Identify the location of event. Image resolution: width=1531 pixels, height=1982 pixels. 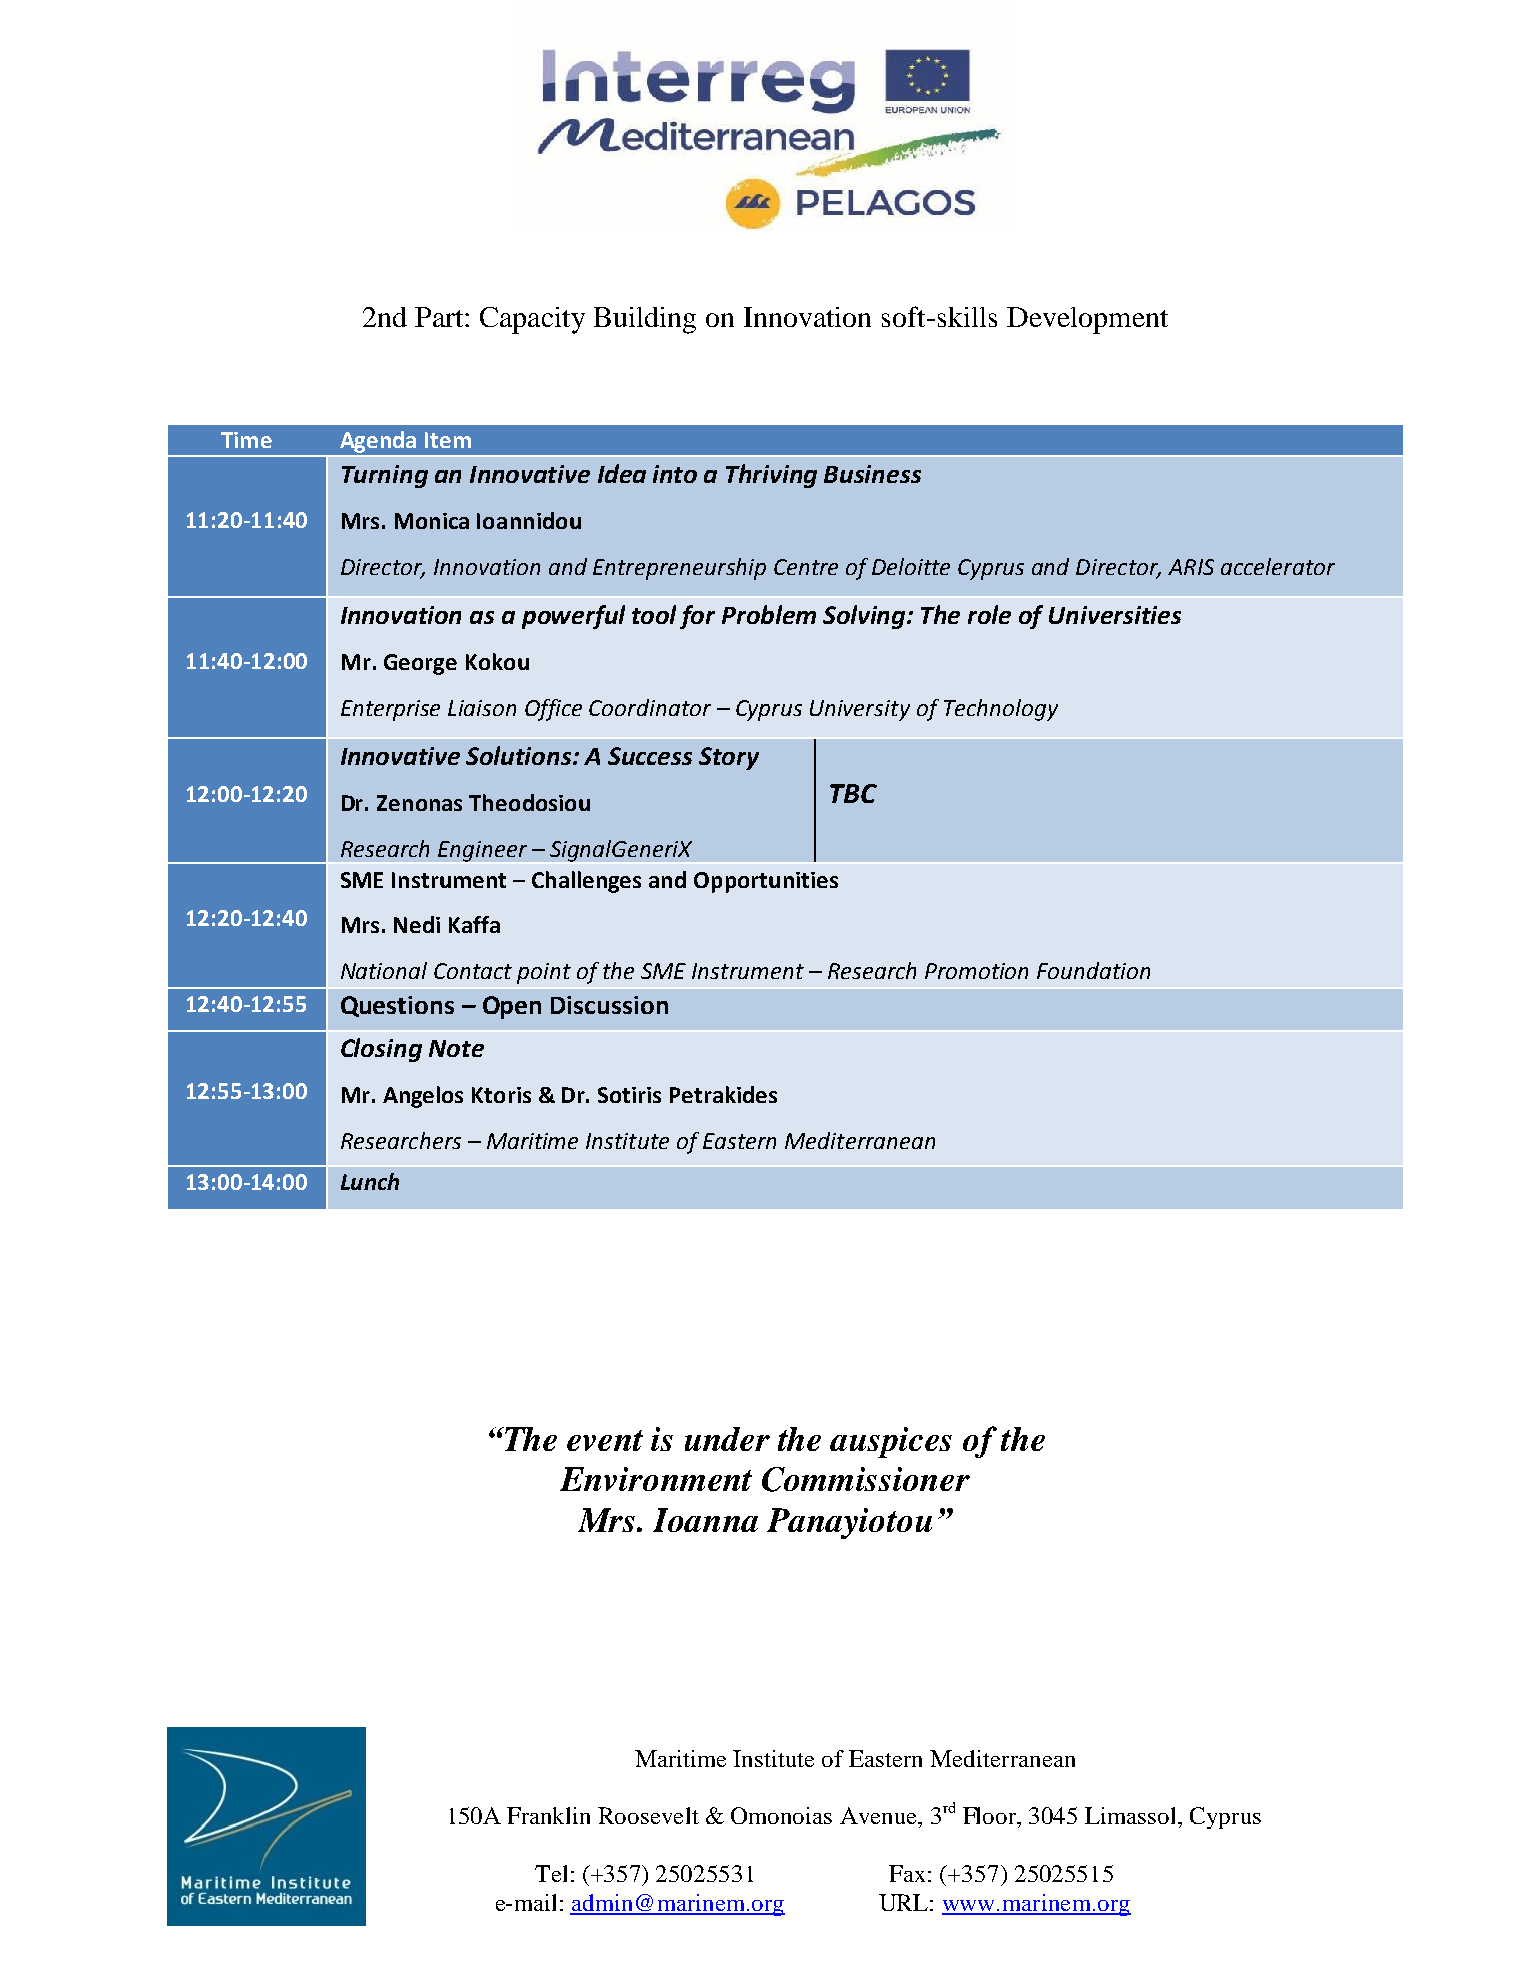
(605, 1440).
